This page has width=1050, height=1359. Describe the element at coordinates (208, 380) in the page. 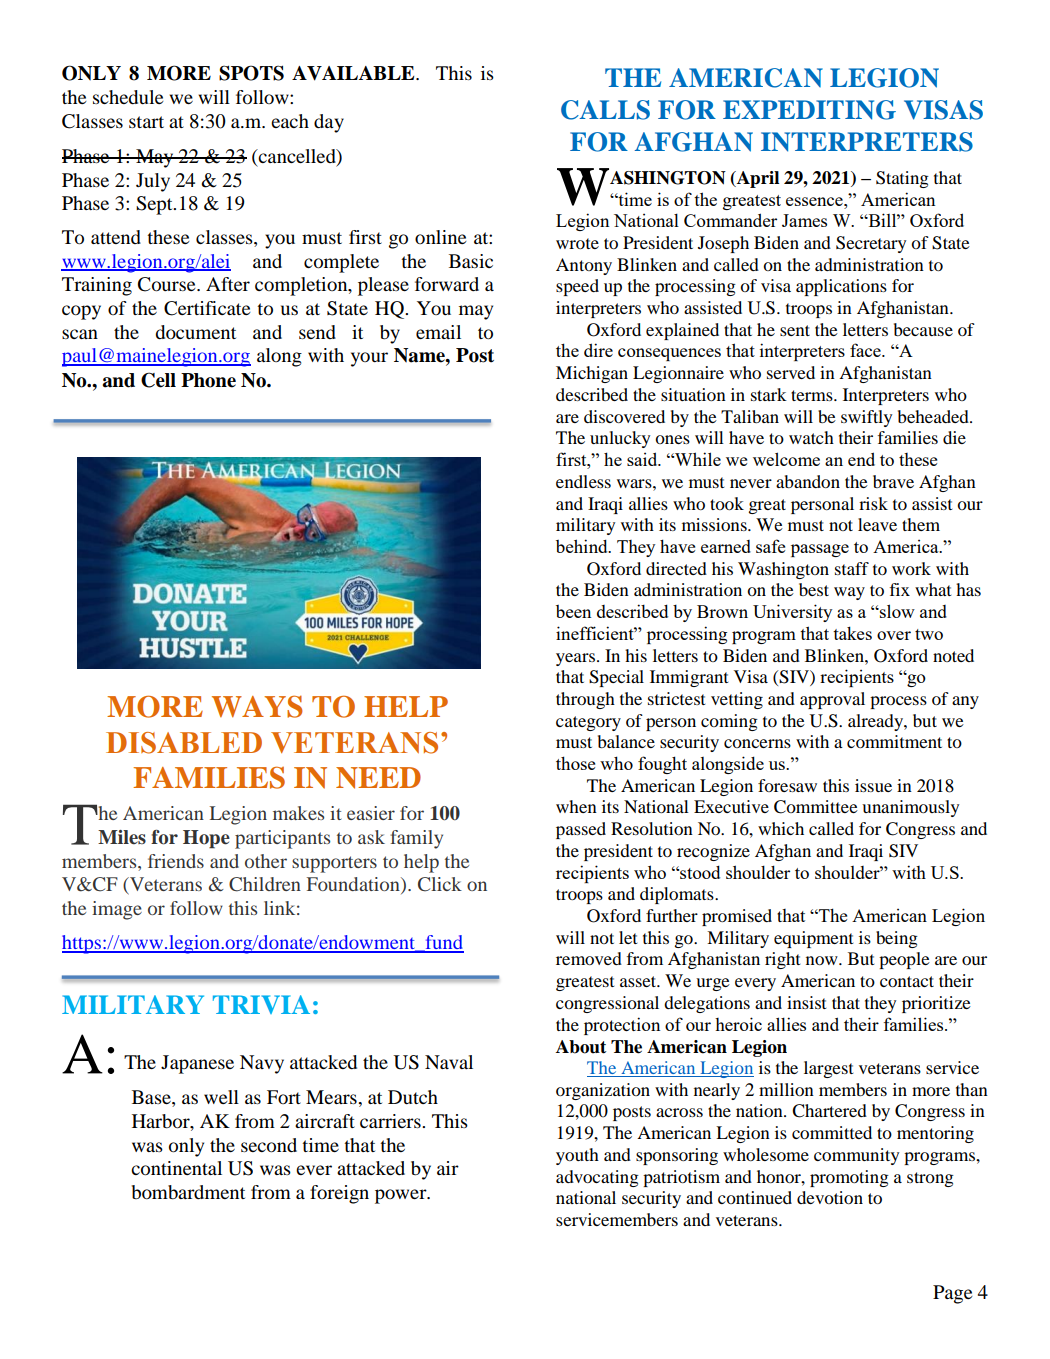

I see `Phone` at that location.
